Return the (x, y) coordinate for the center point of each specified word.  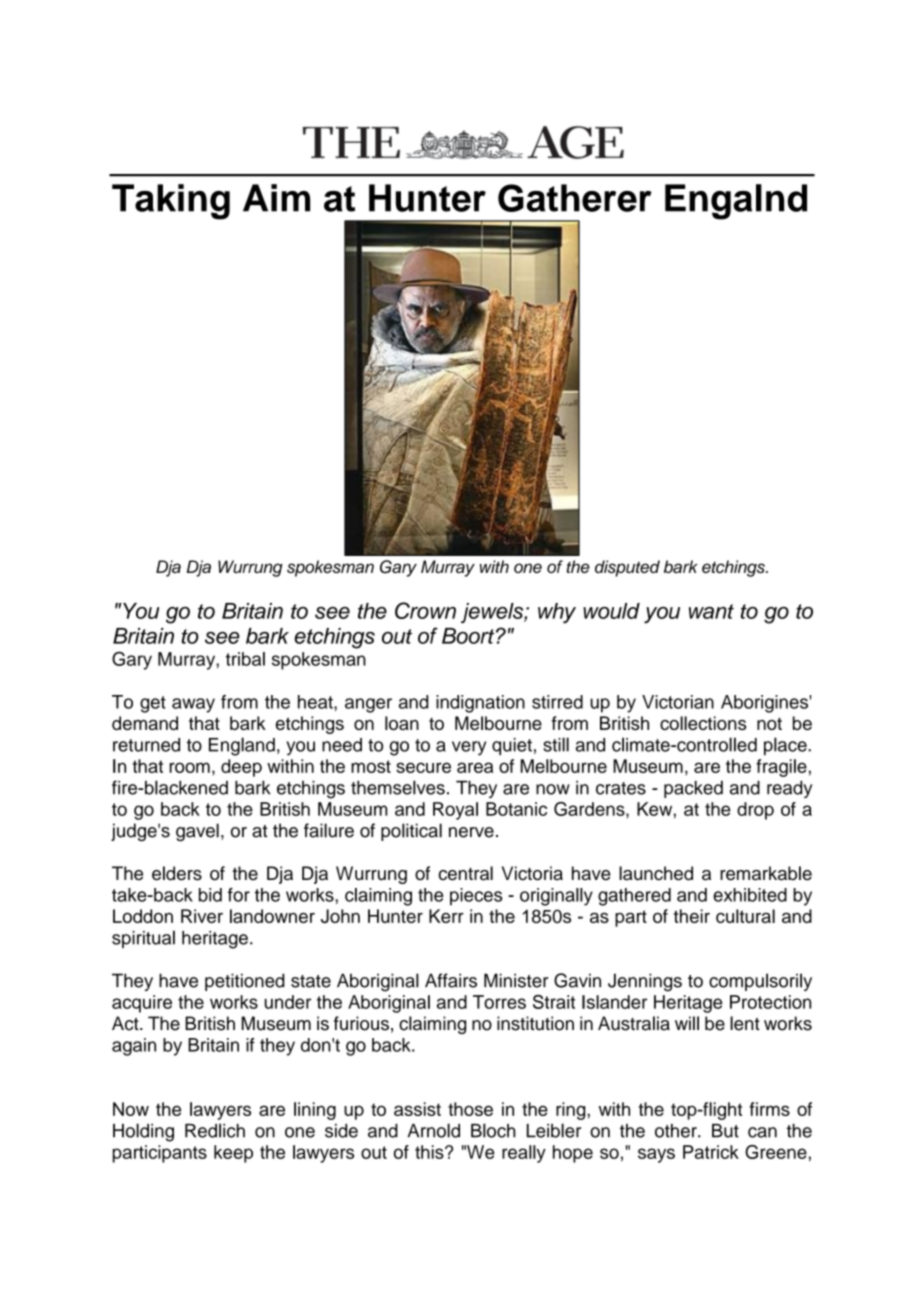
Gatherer (575, 198)
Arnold (434, 1130)
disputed (627, 568)
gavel (197, 832)
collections (703, 723)
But (725, 1131)
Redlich (215, 1130)
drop (755, 811)
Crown (425, 610)
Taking (171, 202)
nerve (471, 832)
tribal (245, 659)
